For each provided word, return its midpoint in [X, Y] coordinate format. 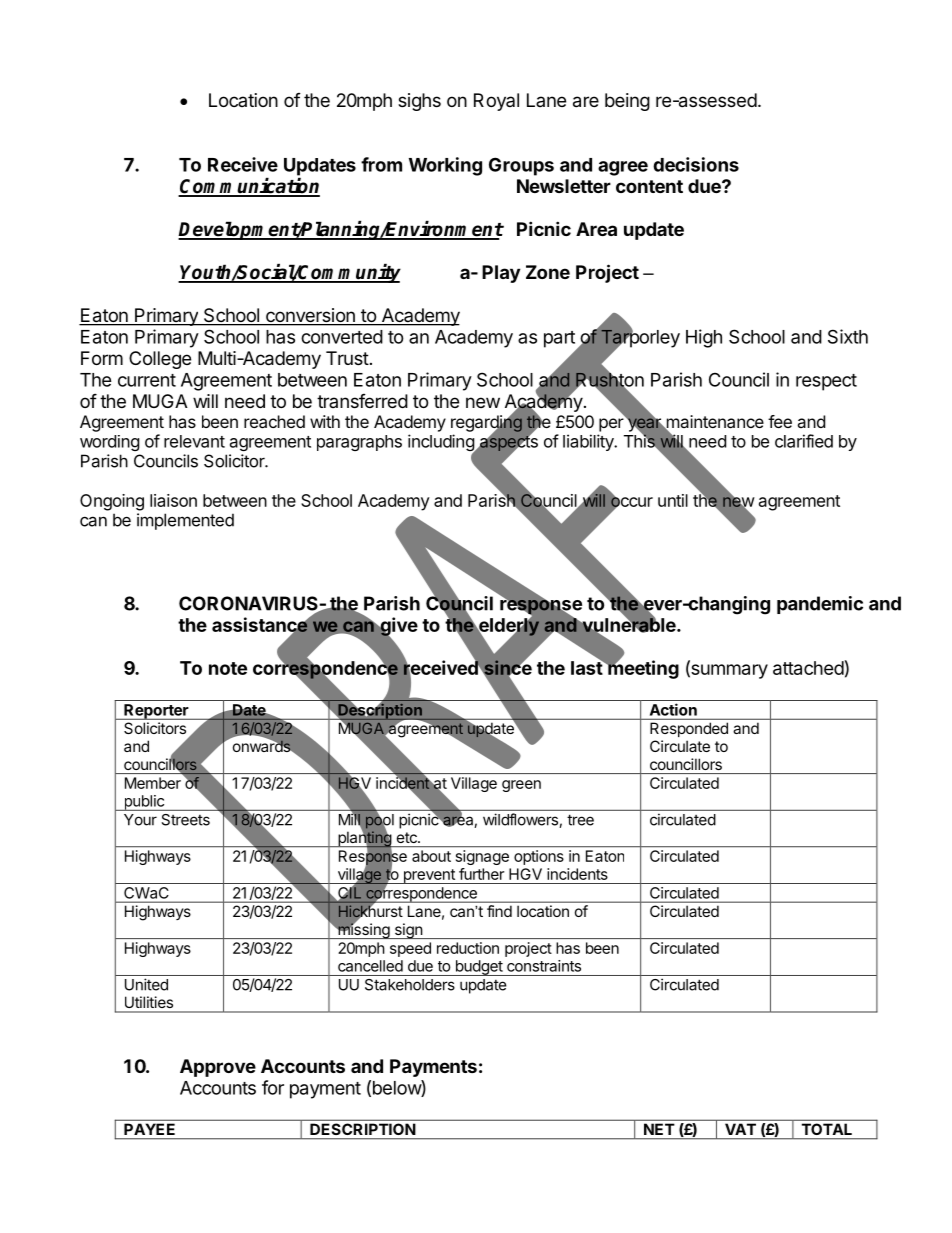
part [560, 340]
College [160, 360]
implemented [185, 521]
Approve [218, 1068]
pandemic [820, 605]
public [144, 803]
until [673, 500]
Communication [249, 187]
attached [808, 668]
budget [478, 968]
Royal [496, 102]
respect [826, 382]
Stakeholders [410, 985]
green [521, 786]
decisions [696, 164]
